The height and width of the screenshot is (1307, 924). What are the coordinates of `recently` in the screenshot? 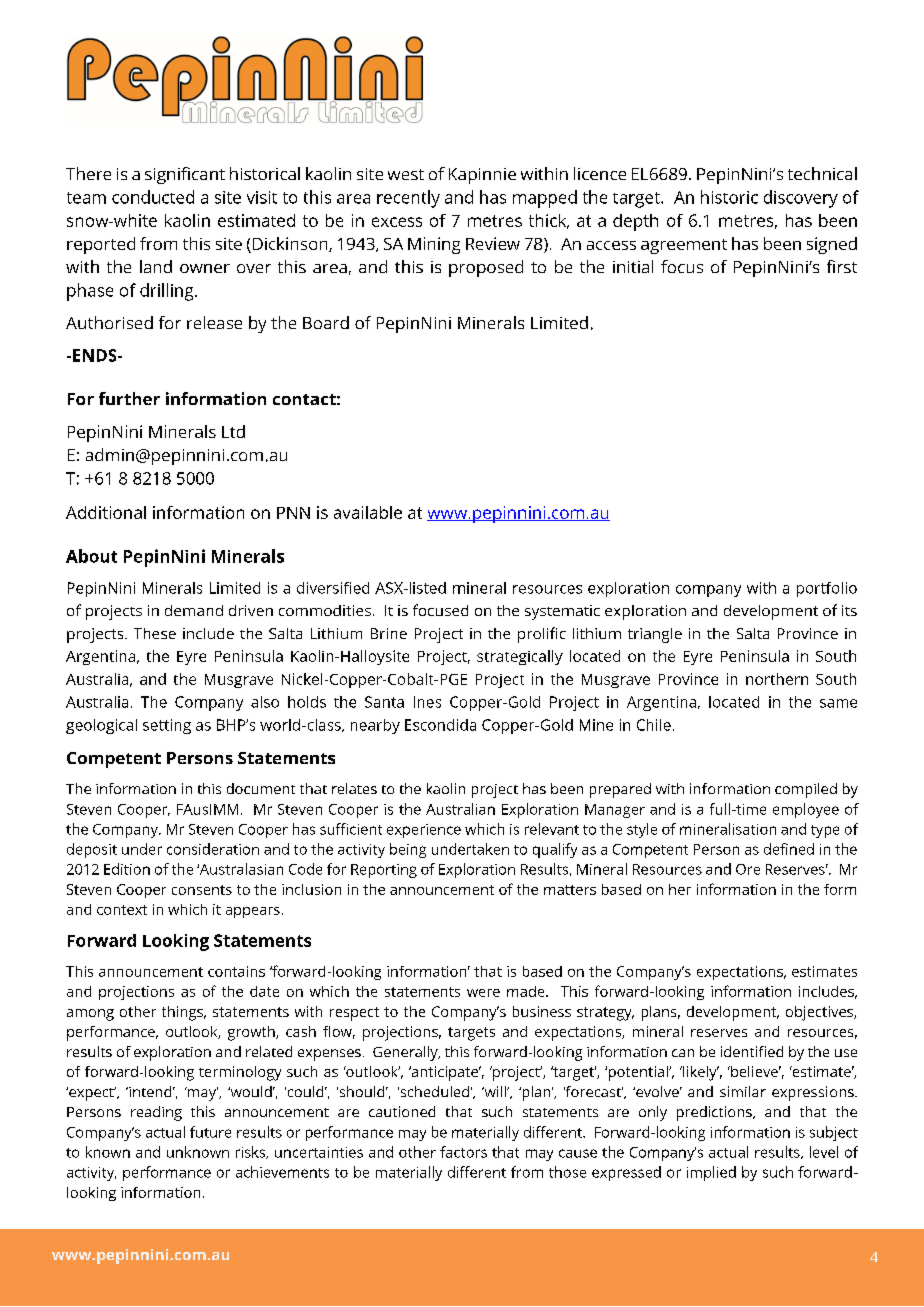 It's located at (408, 199).
